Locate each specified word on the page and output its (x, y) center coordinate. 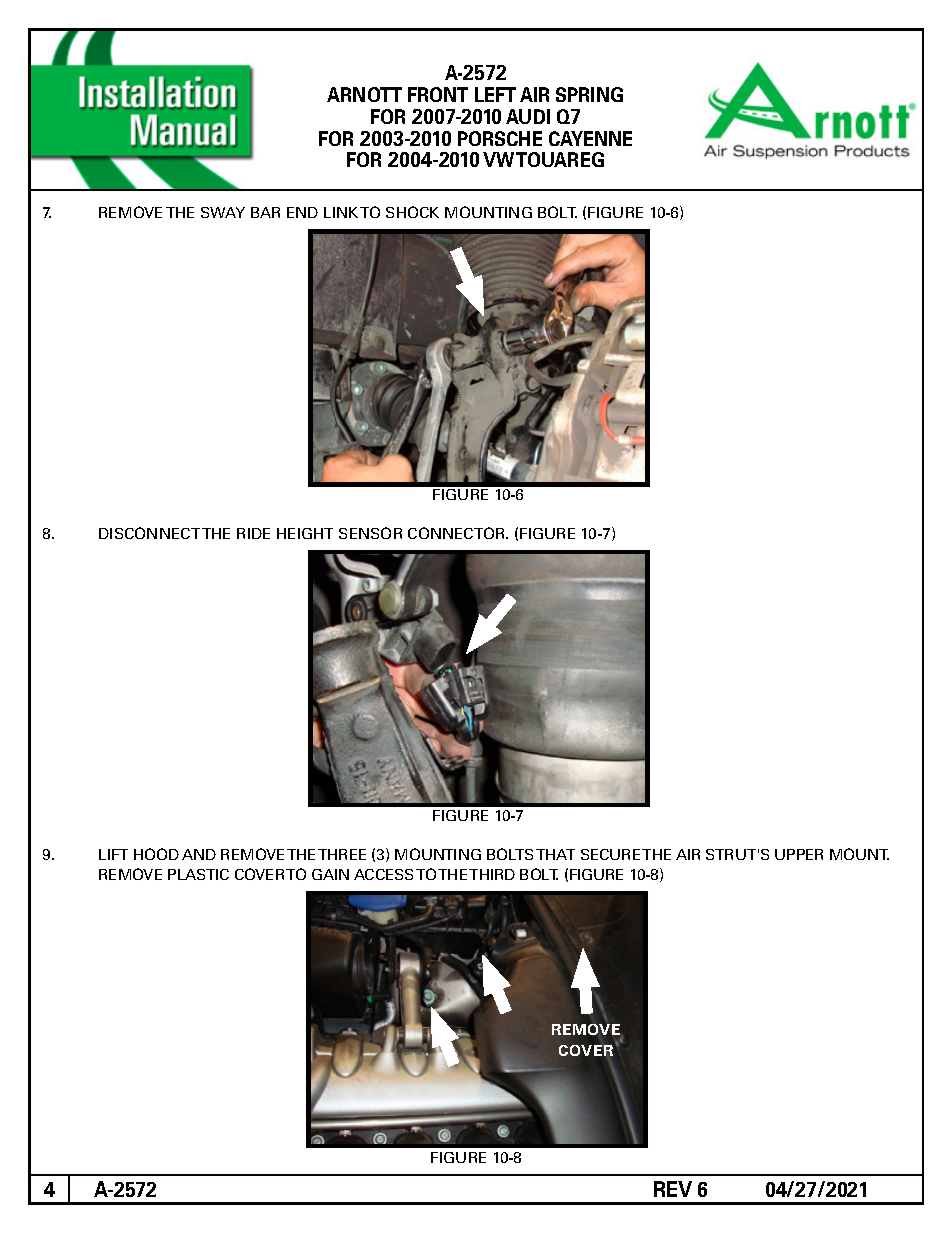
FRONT (438, 94)
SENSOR (370, 533)
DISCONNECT (149, 533)
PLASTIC (198, 874)
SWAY (223, 212)
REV (673, 1189)
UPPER (799, 854)
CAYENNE (590, 138)
